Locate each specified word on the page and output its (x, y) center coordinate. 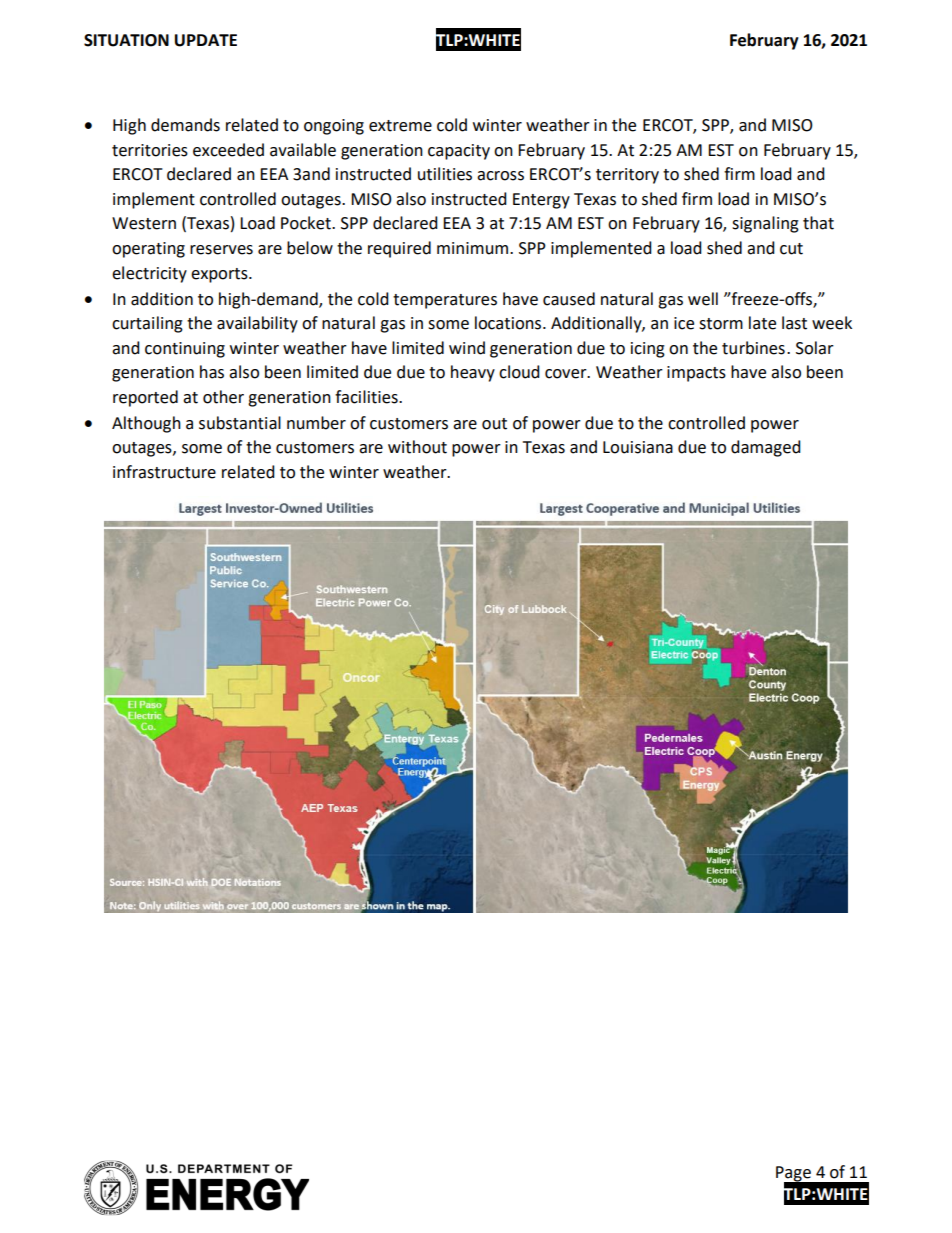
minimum (474, 248)
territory (627, 176)
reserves (221, 250)
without (417, 447)
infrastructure (164, 472)
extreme (400, 126)
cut (791, 249)
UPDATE (206, 40)
